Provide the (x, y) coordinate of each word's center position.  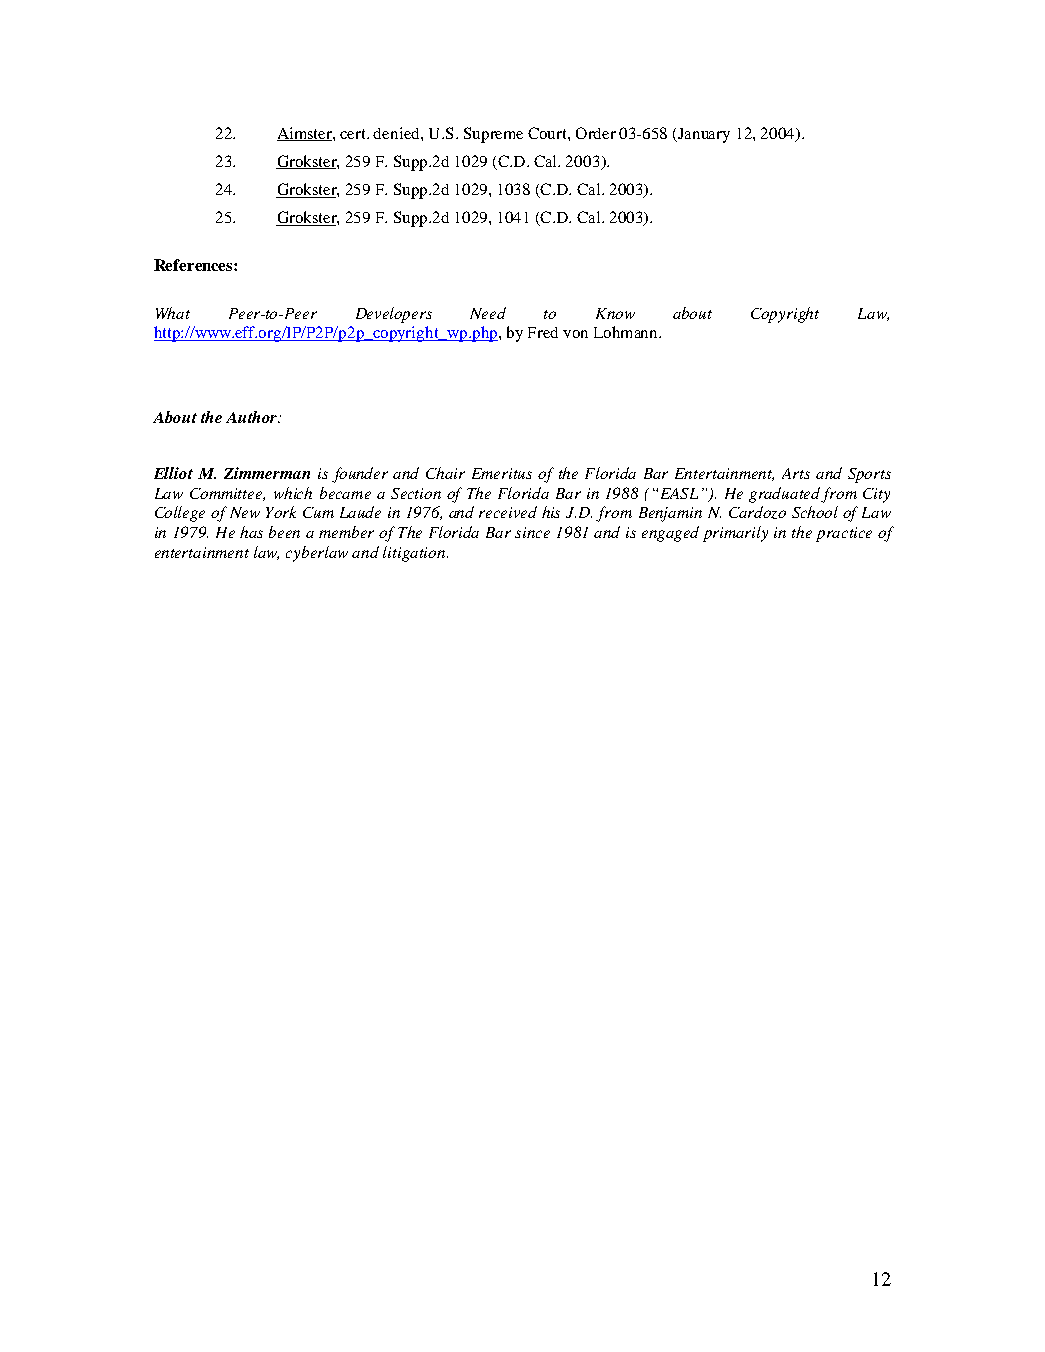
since (532, 532)
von (575, 334)
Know (615, 313)
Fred (543, 332)
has (251, 532)
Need (488, 313)
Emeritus (502, 473)
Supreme (493, 135)
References (194, 265)
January (702, 135)
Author (253, 417)
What (173, 313)
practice (844, 534)
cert (354, 134)
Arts (796, 473)
